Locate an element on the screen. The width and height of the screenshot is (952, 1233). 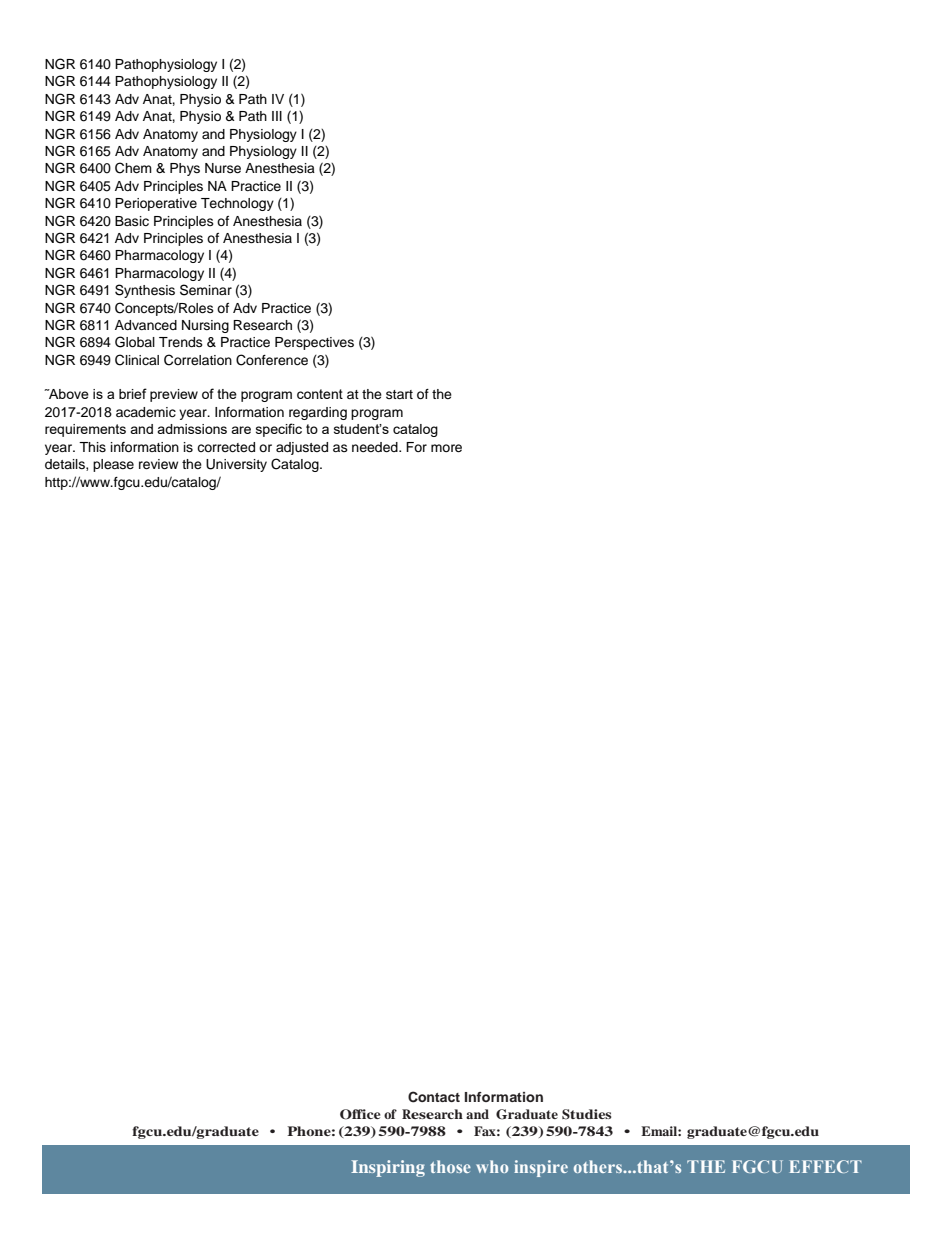
needed is located at coordinates (376, 447).
